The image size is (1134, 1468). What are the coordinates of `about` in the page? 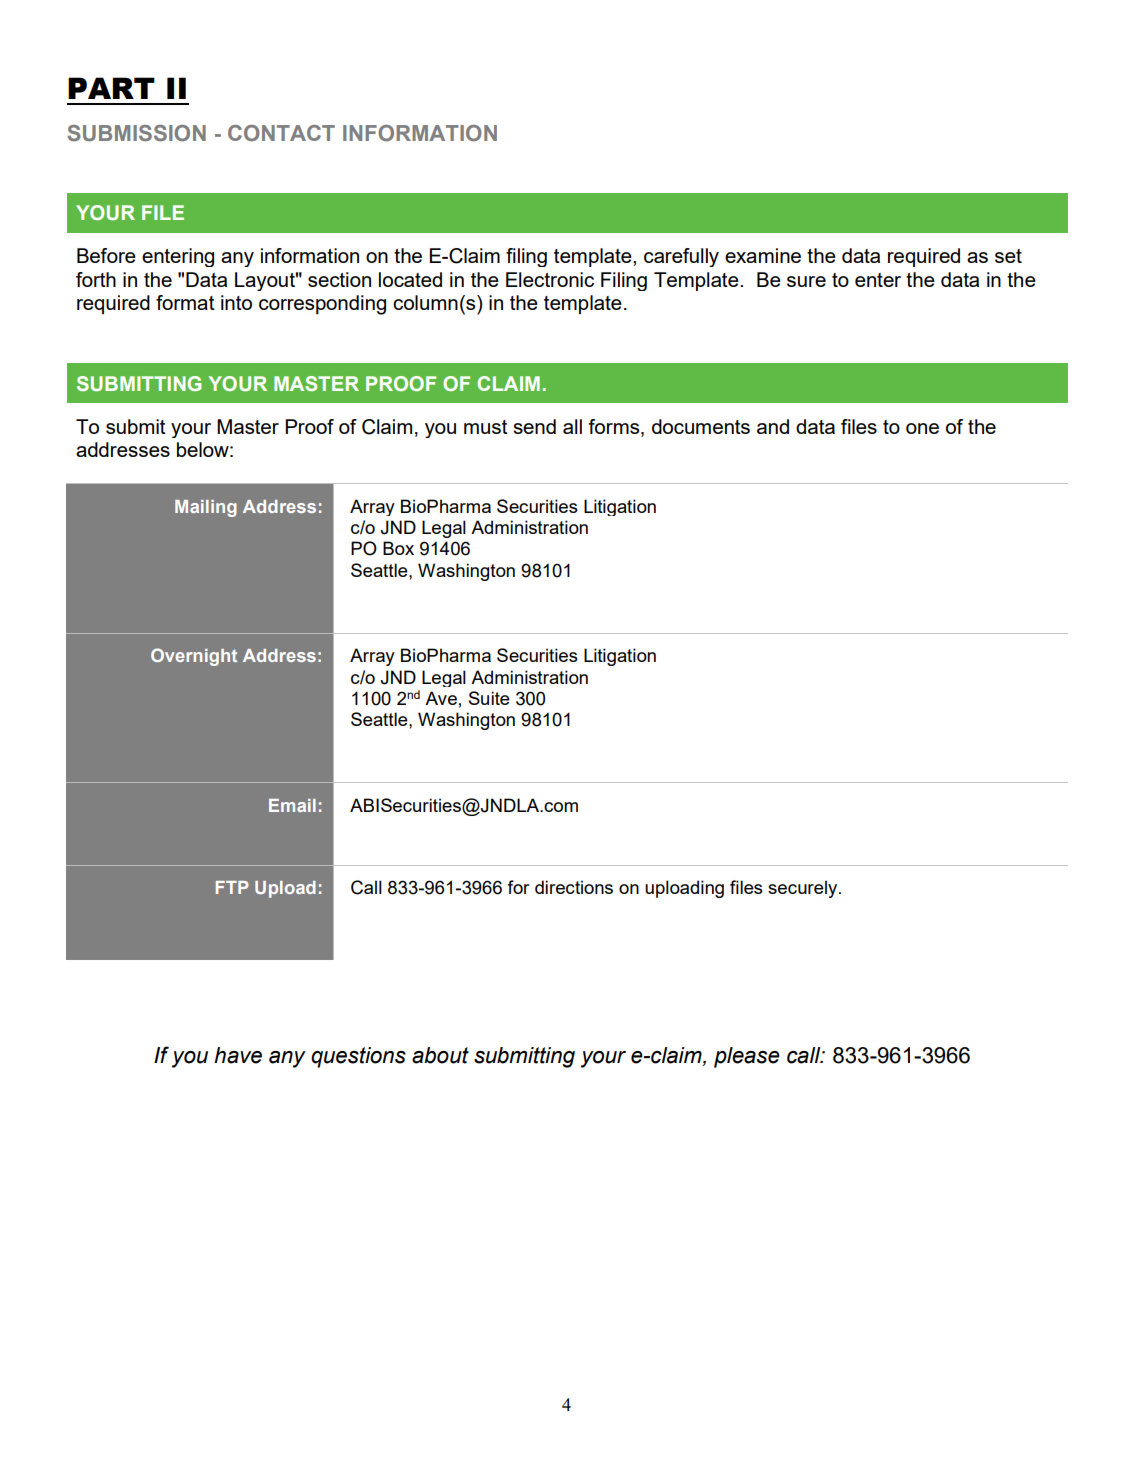 It's located at (440, 1055).
